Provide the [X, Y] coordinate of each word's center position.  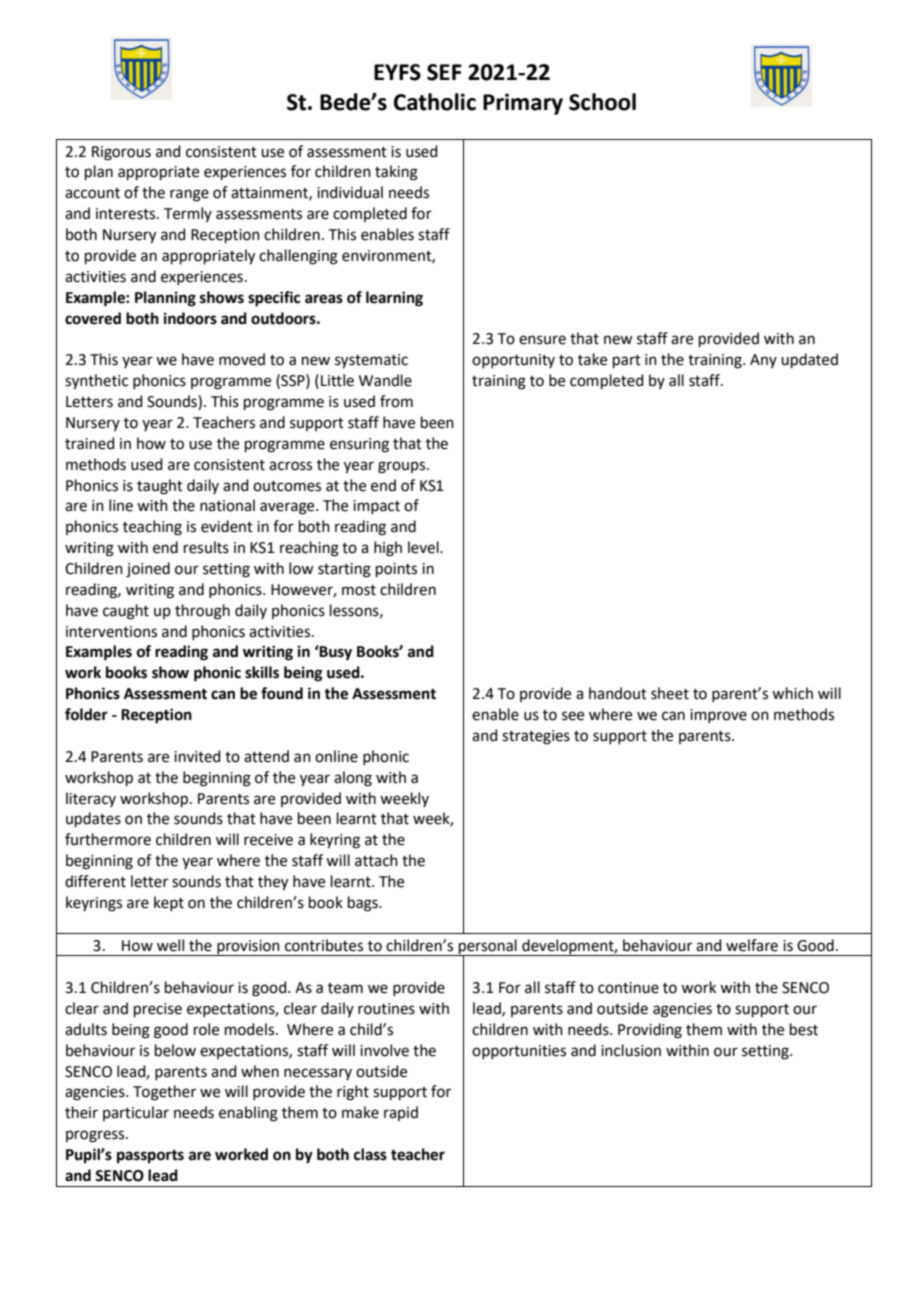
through [202, 612]
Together [164, 1093]
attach [376, 860]
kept [169, 903]
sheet [670, 693]
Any [763, 361]
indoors [190, 318]
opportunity [513, 361]
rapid [401, 1113]
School [602, 102]
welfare [752, 945]
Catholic [435, 102]
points [396, 570]
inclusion [631, 1050]
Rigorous [121, 153]
